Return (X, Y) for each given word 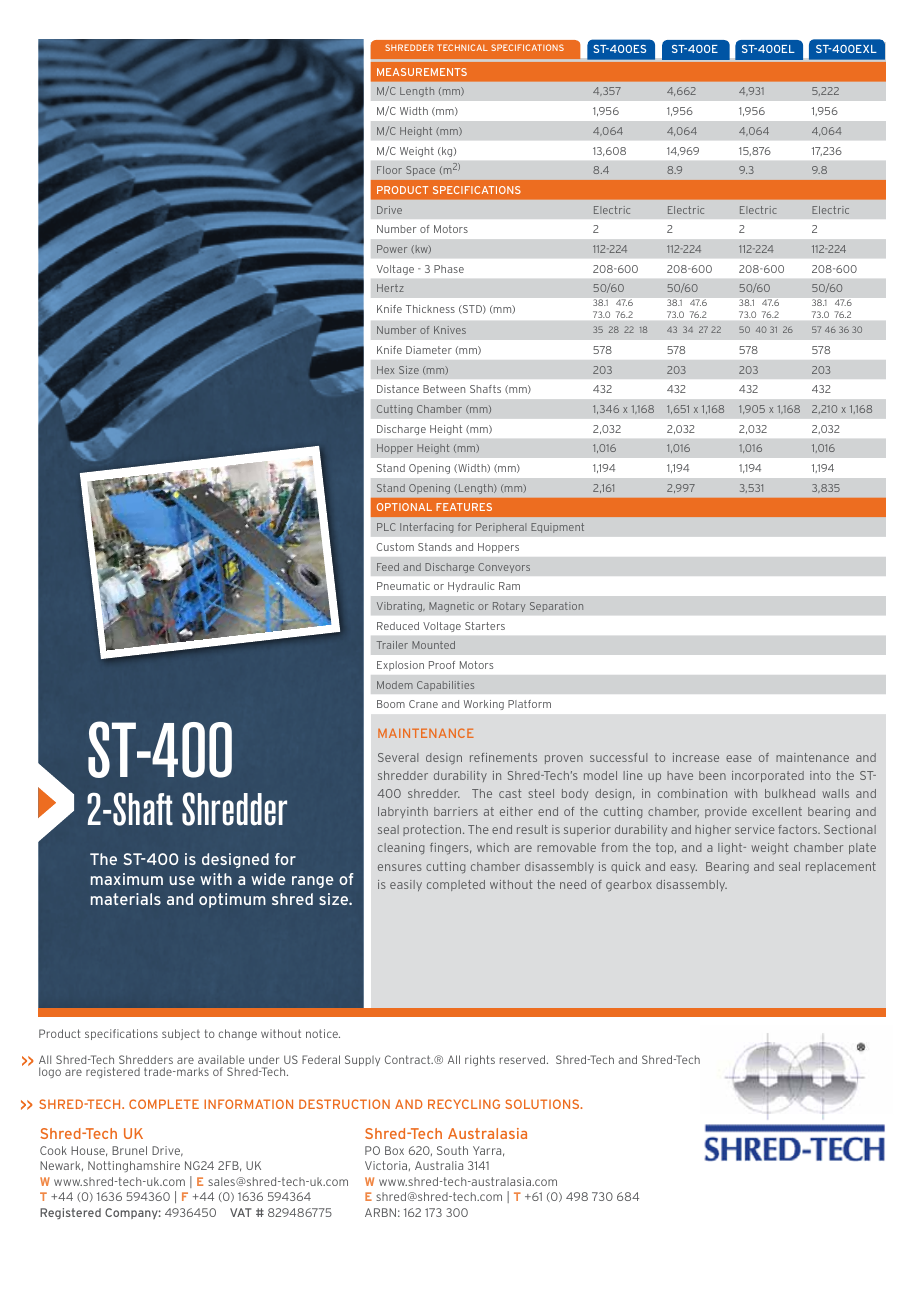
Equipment (557, 528)
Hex (385, 370)
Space (420, 171)
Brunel (129, 1150)
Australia (439, 1165)
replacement (841, 867)
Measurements (422, 72)
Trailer (392, 645)
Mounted (433, 645)
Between (444, 389)
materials (126, 899)
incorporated (768, 776)
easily (406, 885)
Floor (389, 170)
